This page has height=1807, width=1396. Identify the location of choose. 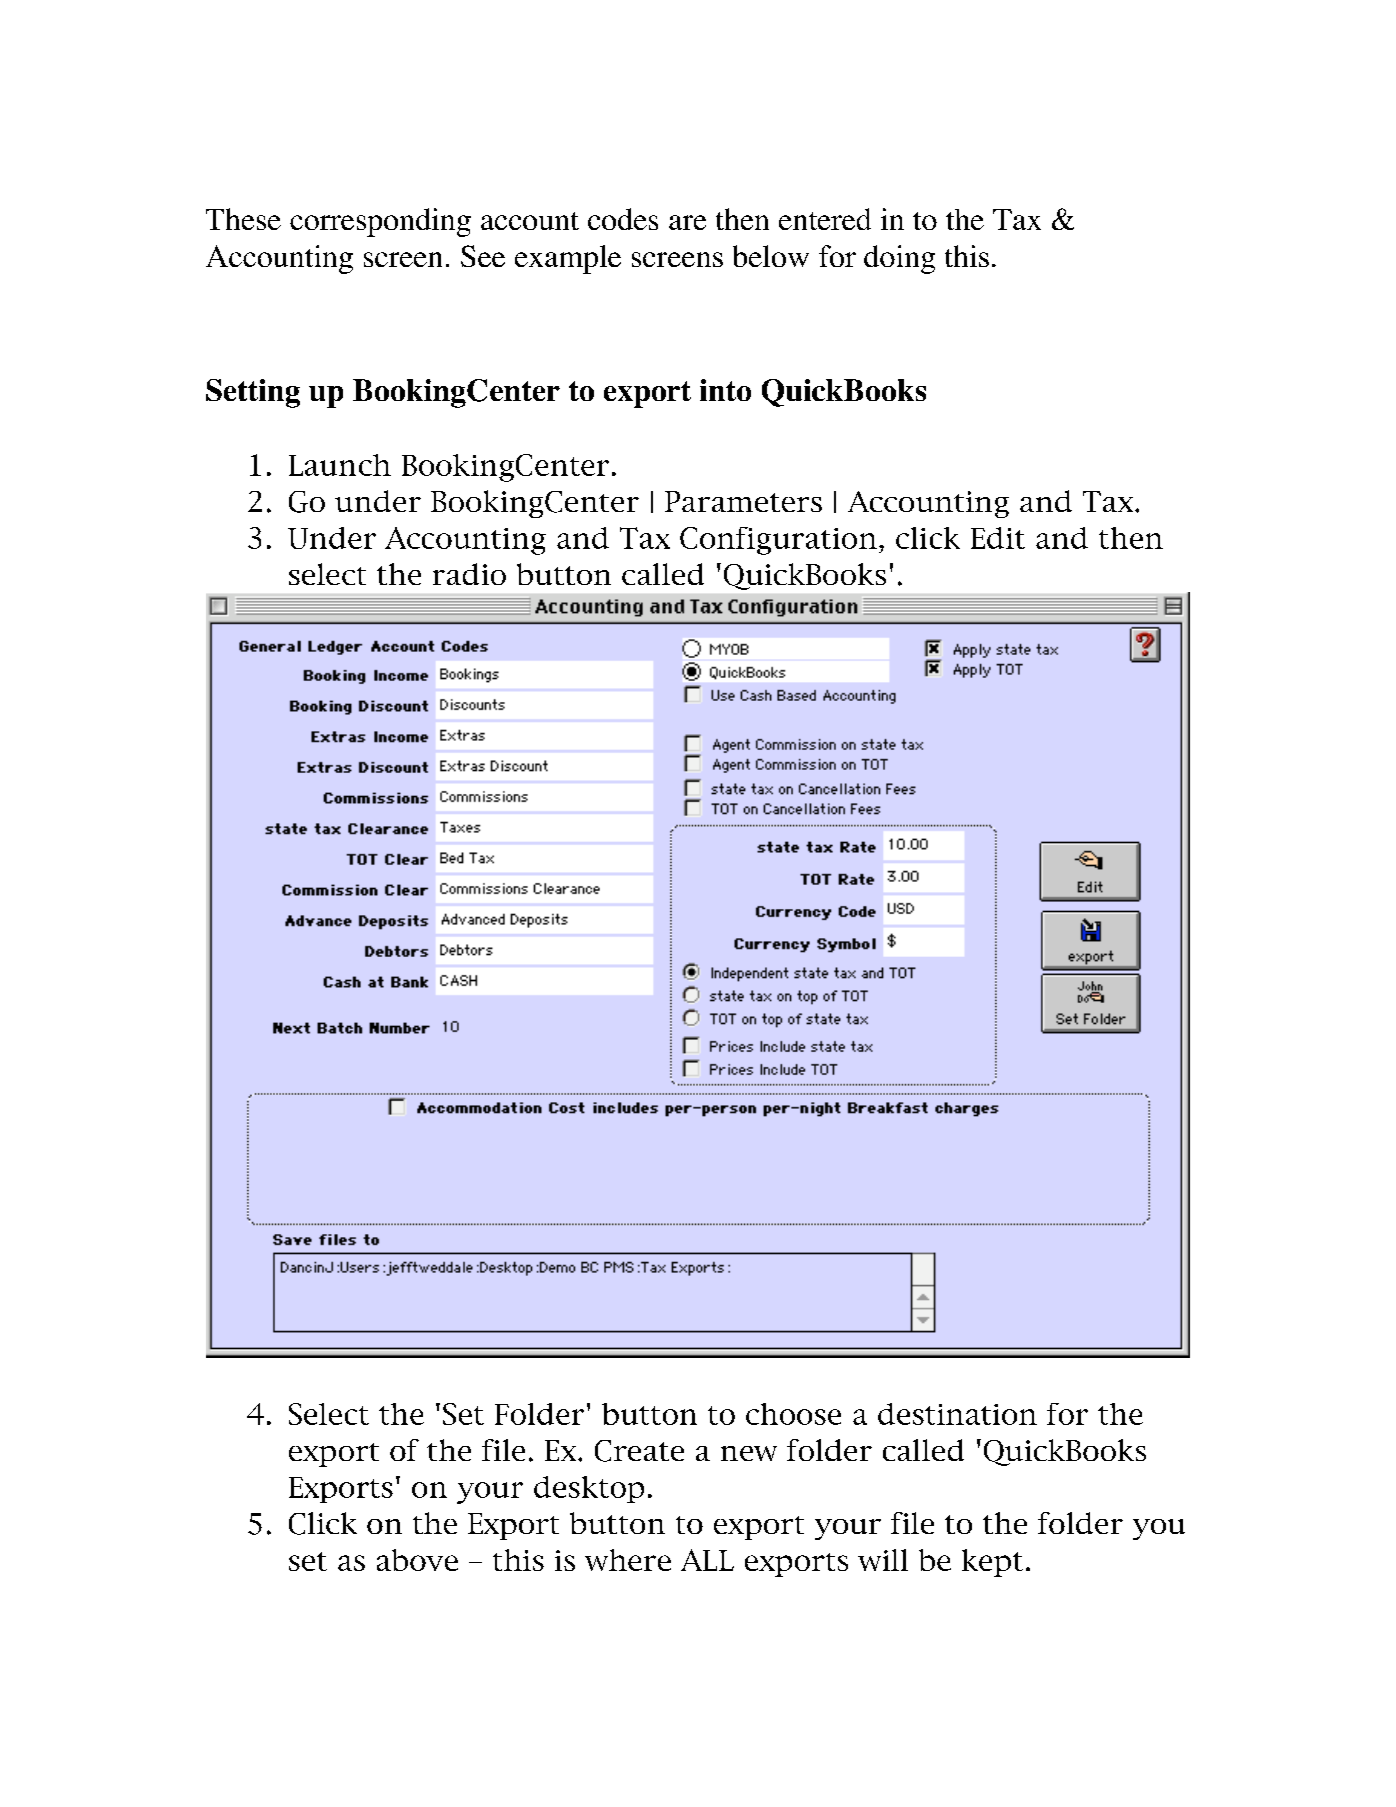
(793, 1414).
